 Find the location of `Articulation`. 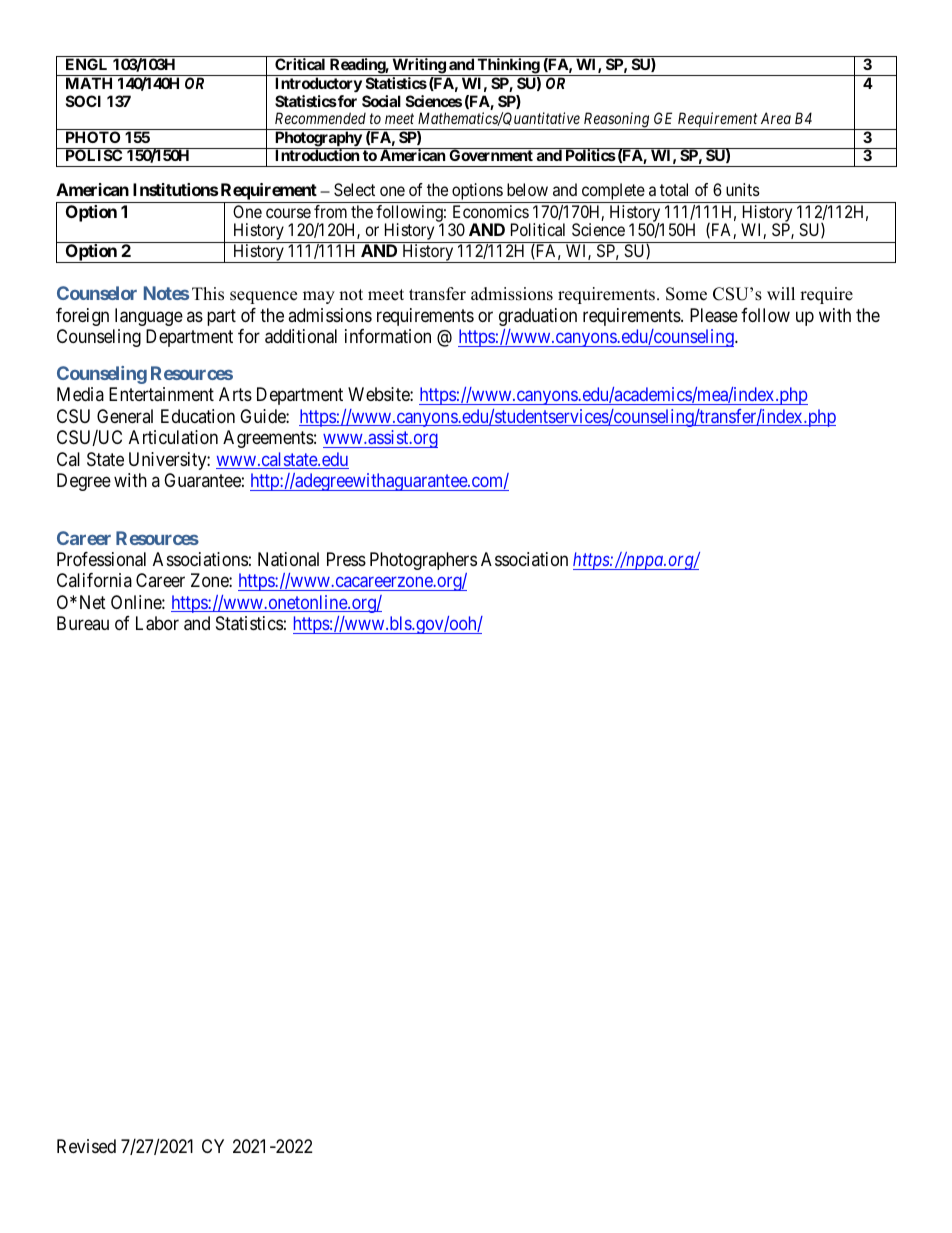

Articulation is located at coordinates (173, 437).
